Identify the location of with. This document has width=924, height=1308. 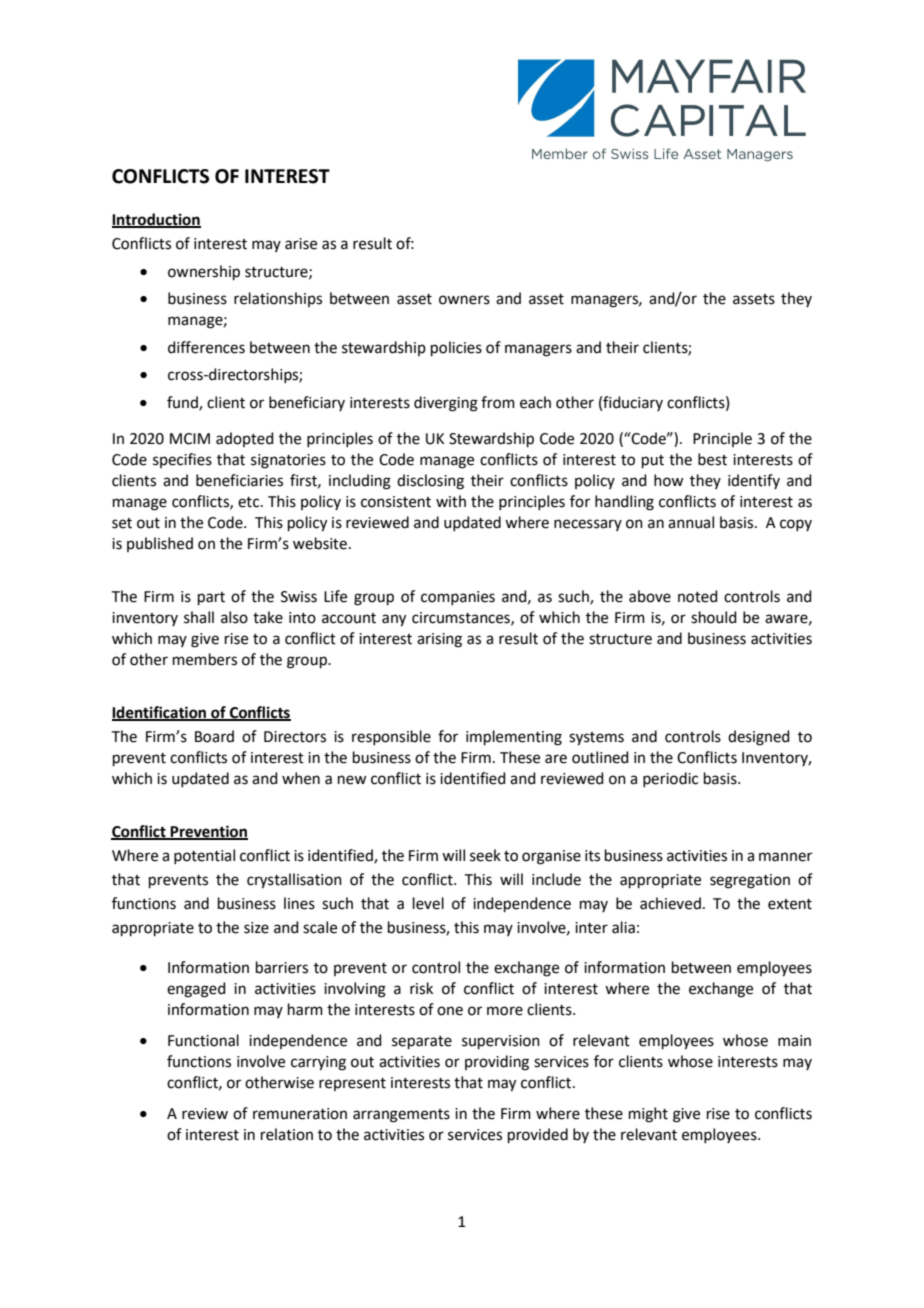
(451, 501).
